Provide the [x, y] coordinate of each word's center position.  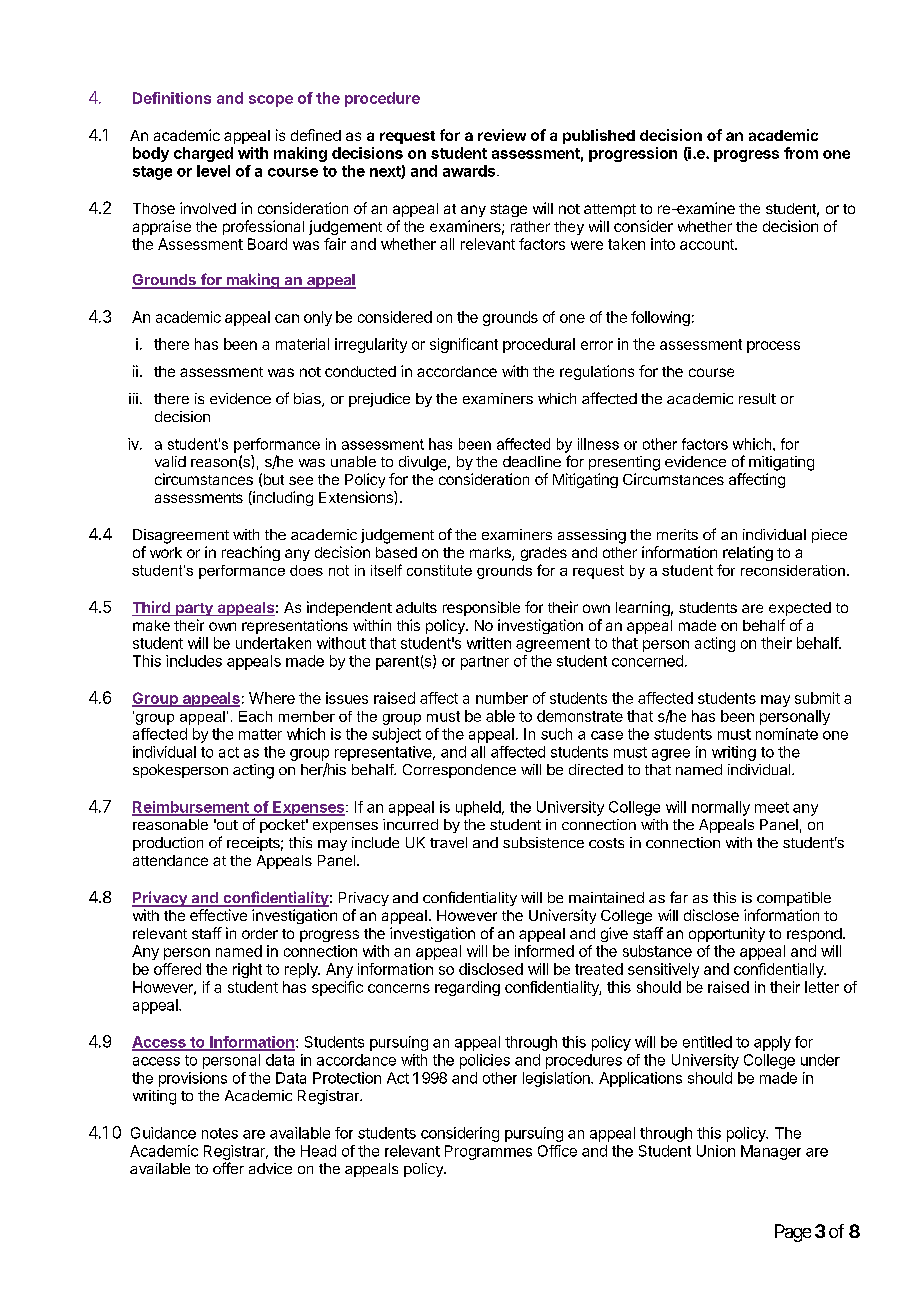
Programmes [488, 1152]
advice [270, 1168]
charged [203, 154]
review [502, 135]
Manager [771, 1152]
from [801, 153]
